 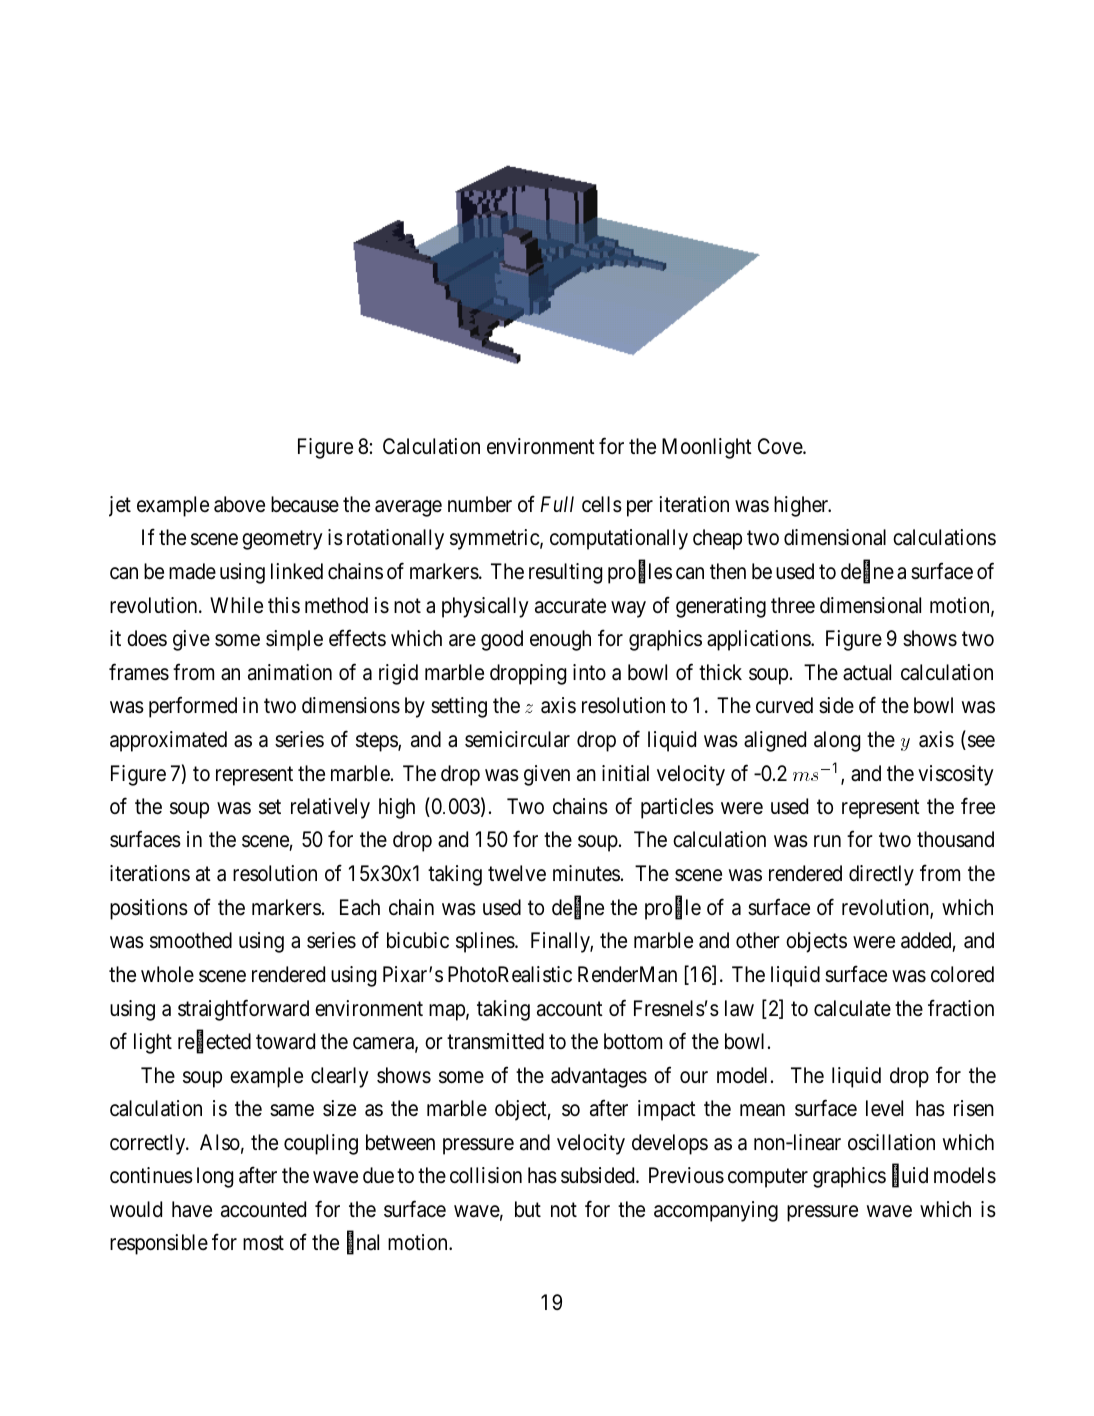 What do you see at coordinates (528, 1209) in the document?
I see `but` at bounding box center [528, 1209].
